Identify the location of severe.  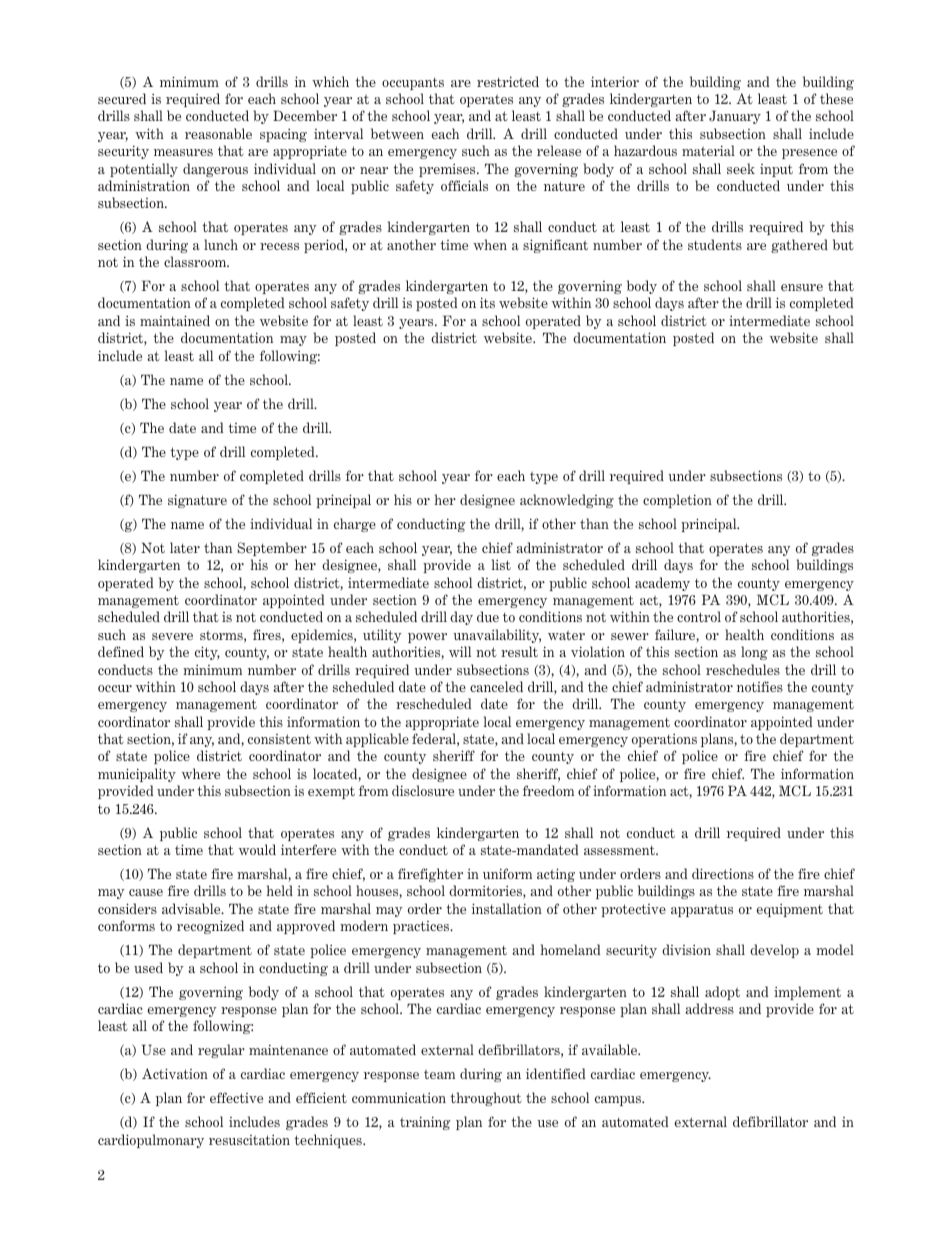
(172, 636).
